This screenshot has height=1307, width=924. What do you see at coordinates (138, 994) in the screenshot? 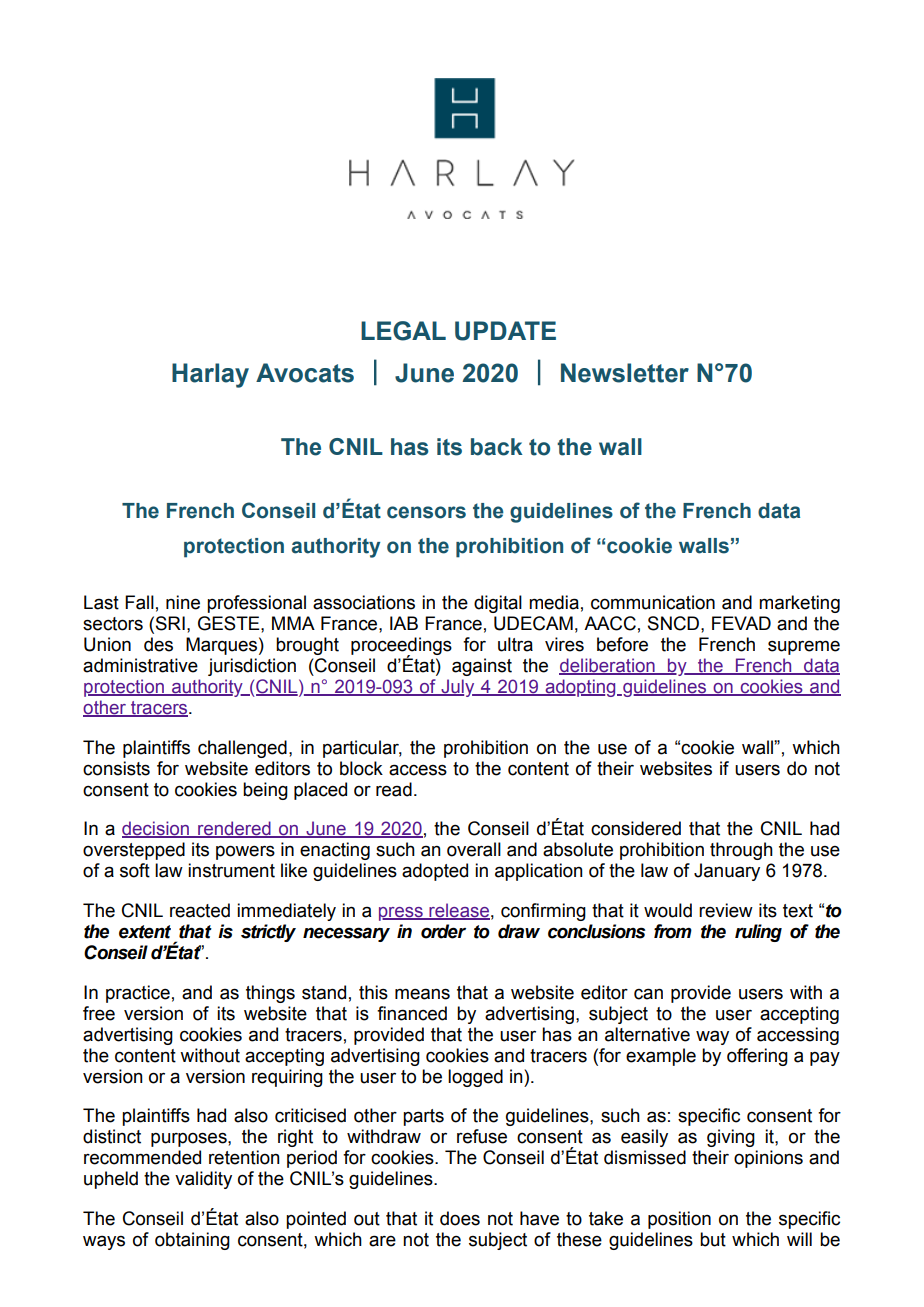
I see `practice` at bounding box center [138, 994].
